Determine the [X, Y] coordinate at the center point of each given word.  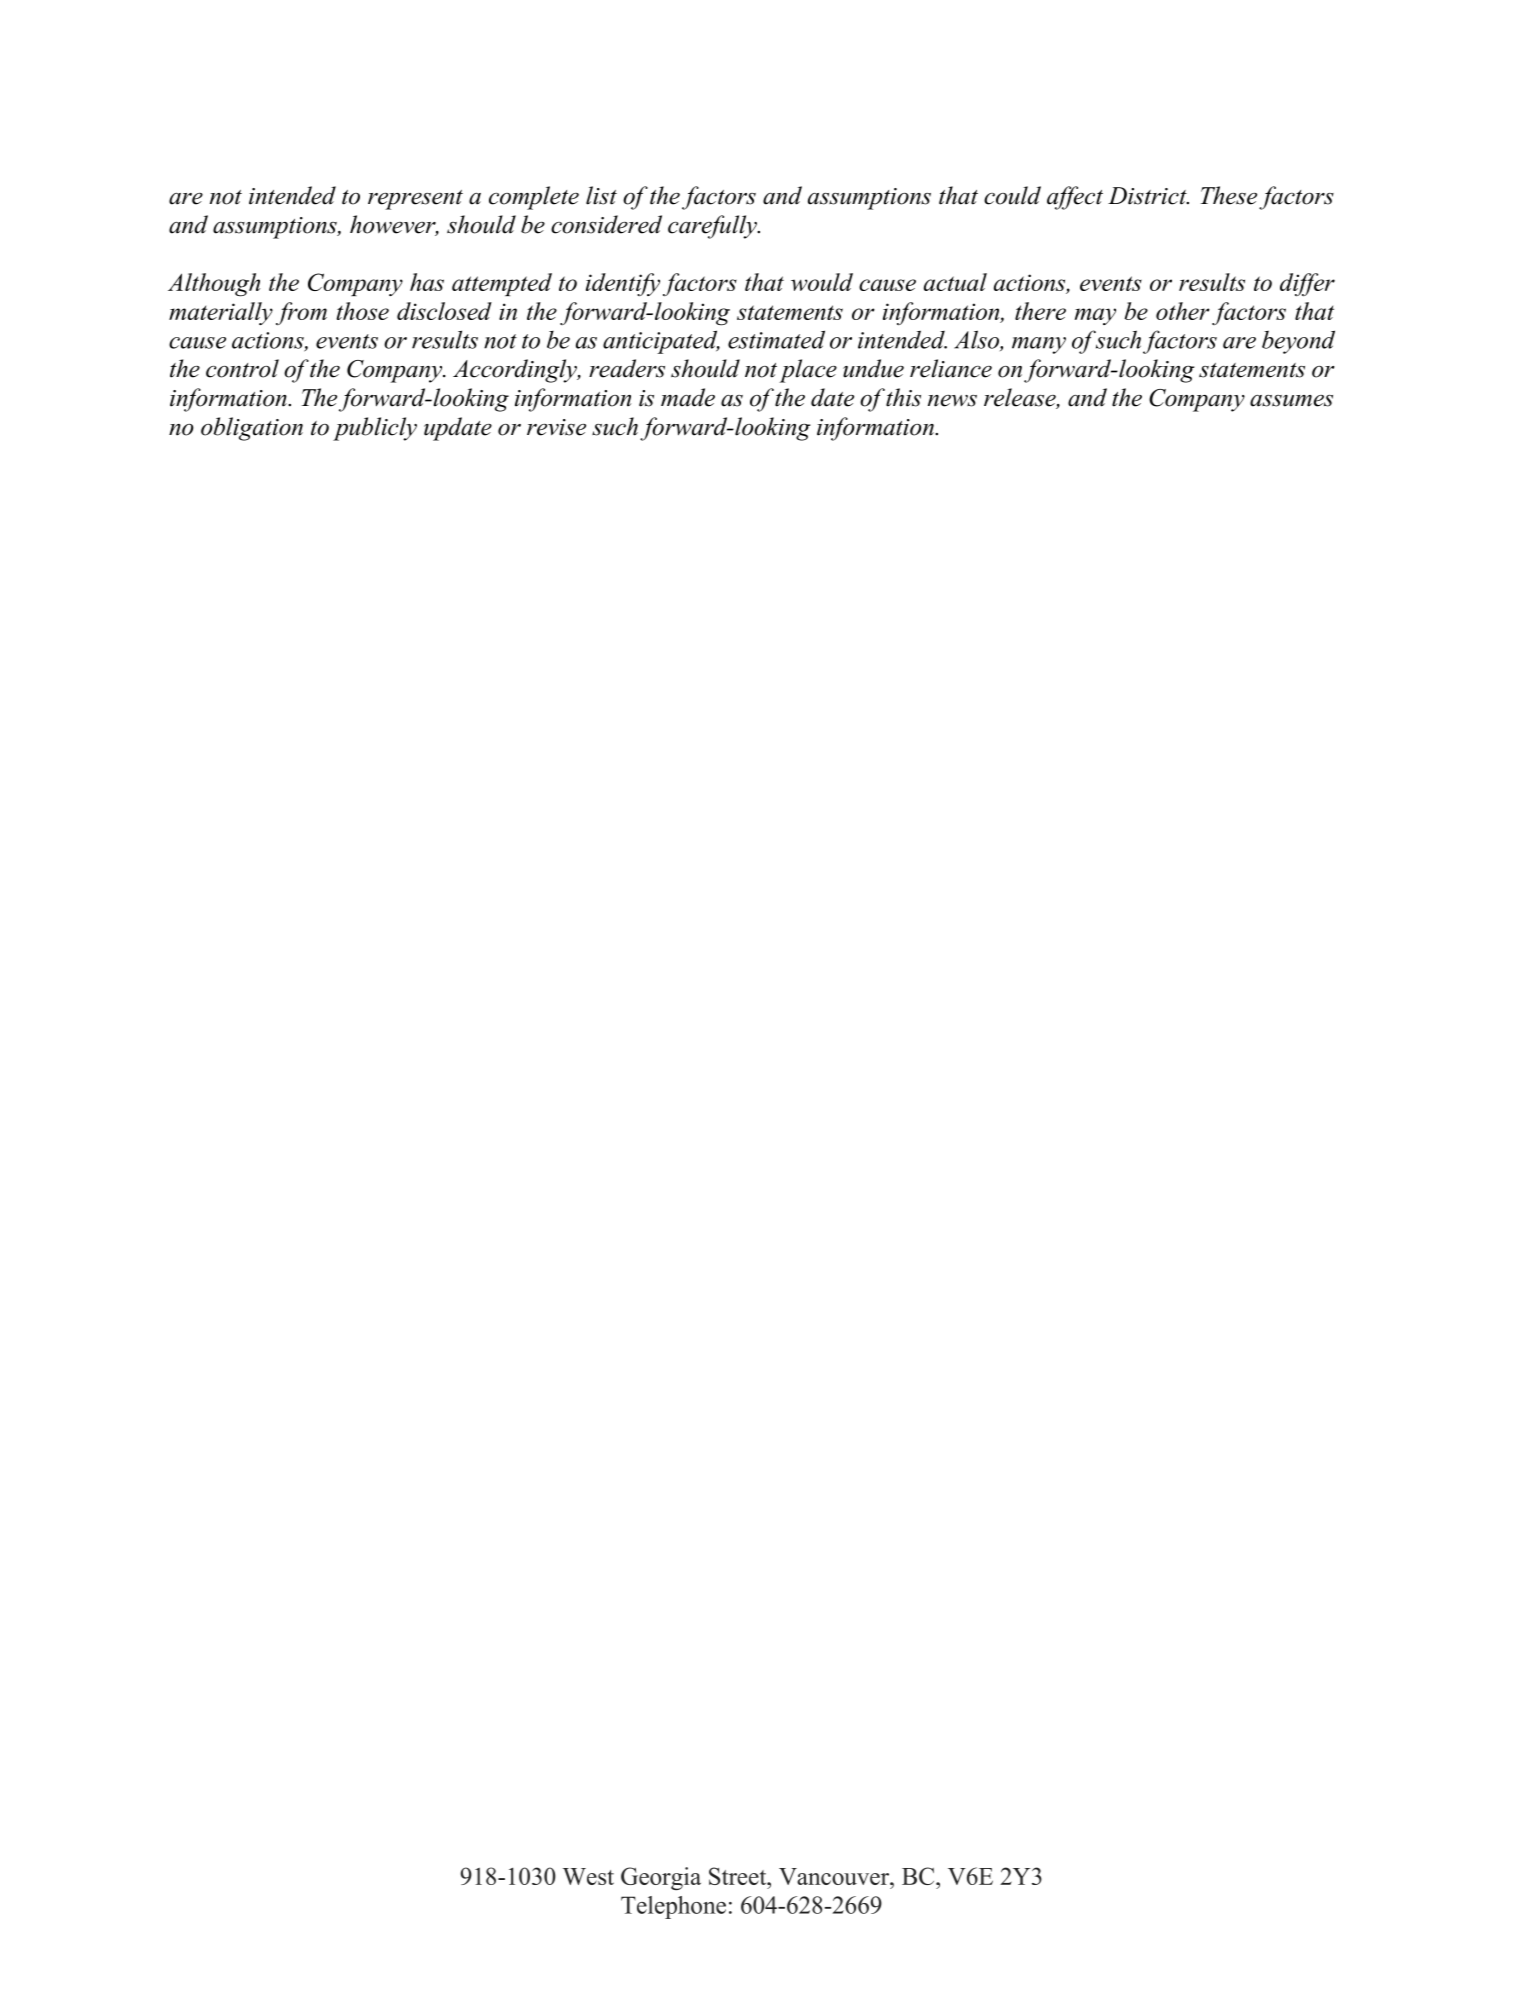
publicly [375, 429]
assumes [1291, 401]
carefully [713, 227]
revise [556, 427]
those [363, 311]
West [588, 1876]
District [1148, 196]
